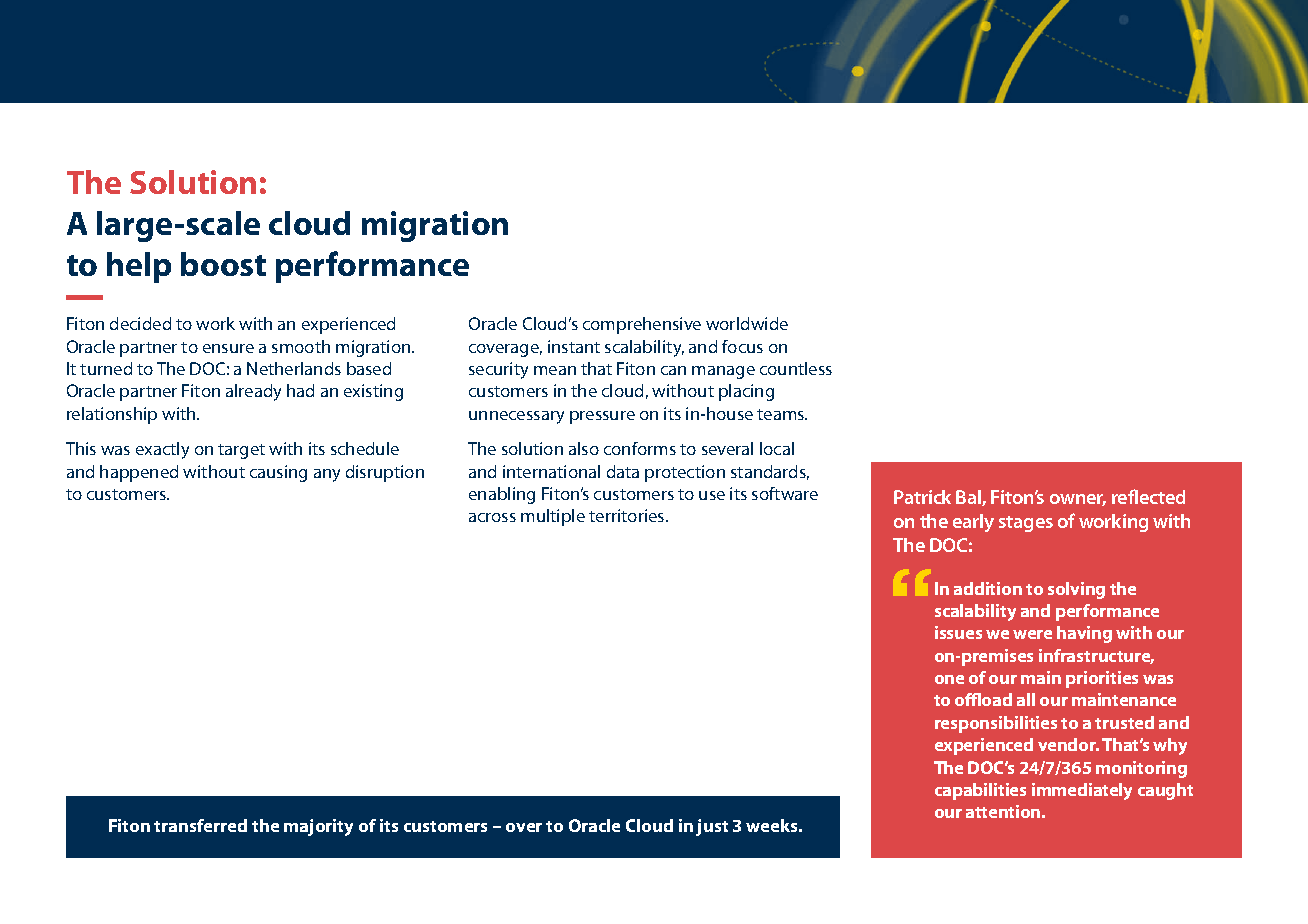 Image resolution: width=1308 pixels, height=924 pixels. What do you see at coordinates (200, 825) in the image?
I see `transferred` at bounding box center [200, 825].
